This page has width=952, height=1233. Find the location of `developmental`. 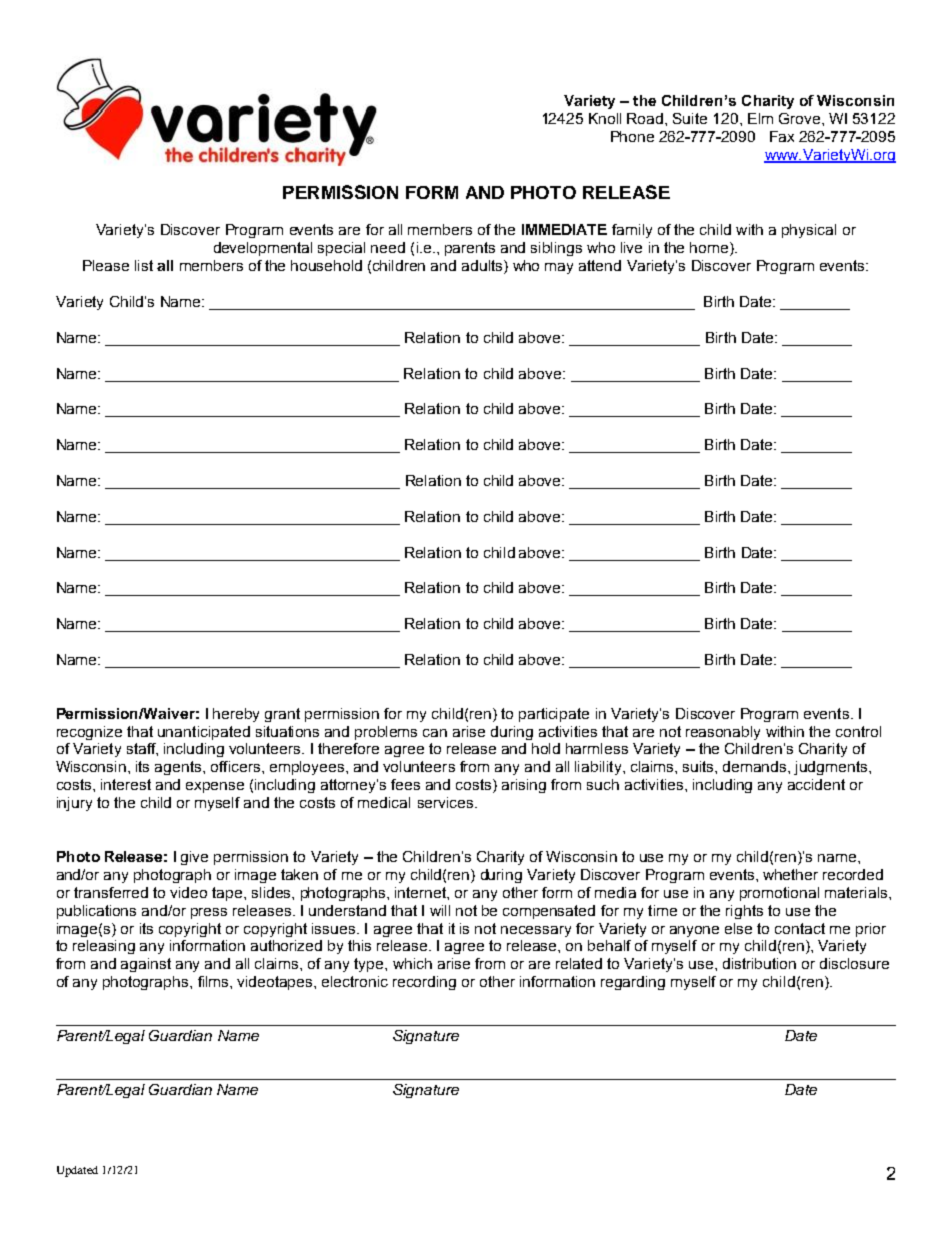

developmental is located at coordinates (263, 249).
